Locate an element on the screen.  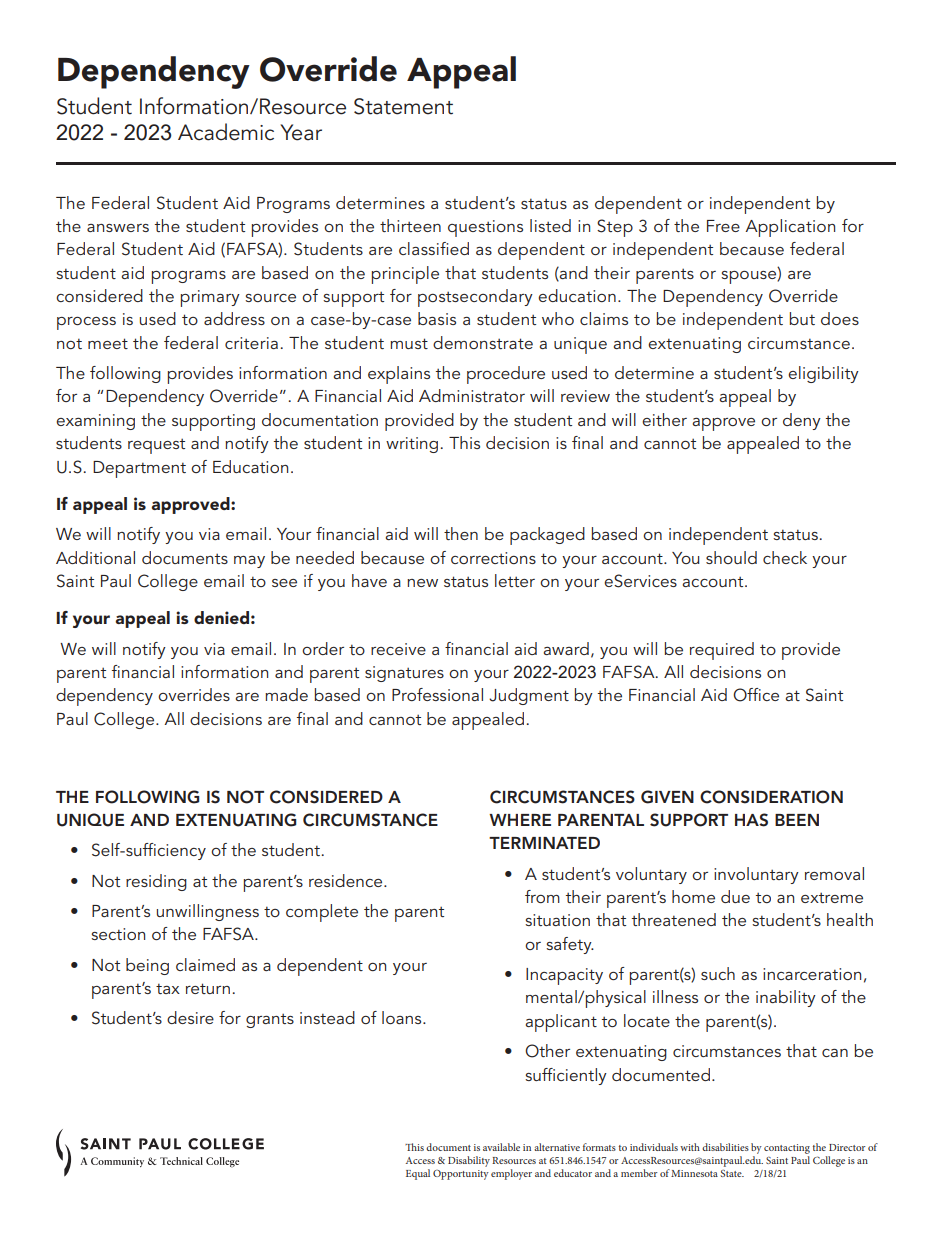
Administrator is located at coordinates (472, 395).
